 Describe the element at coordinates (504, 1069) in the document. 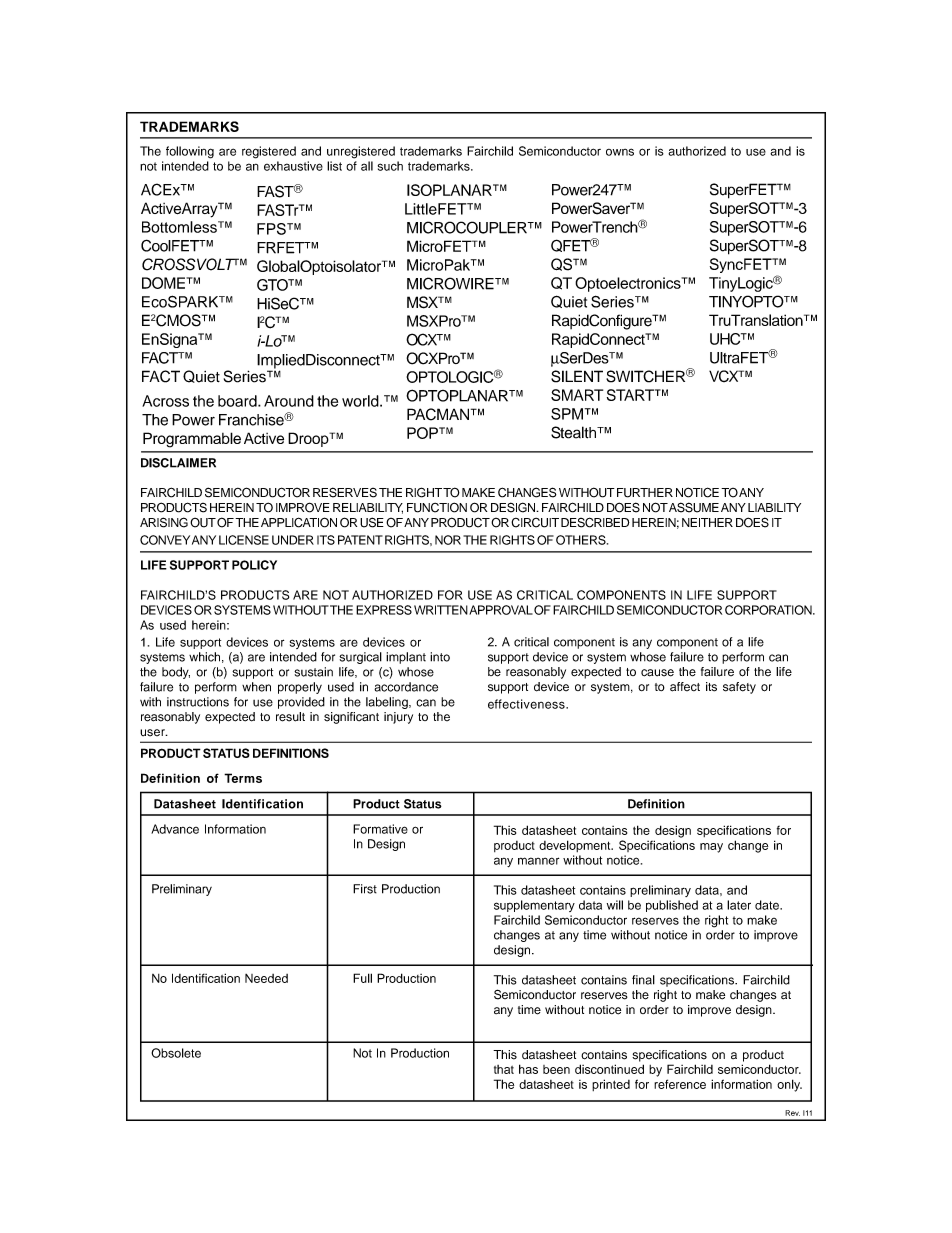

I see `that` at that location.
